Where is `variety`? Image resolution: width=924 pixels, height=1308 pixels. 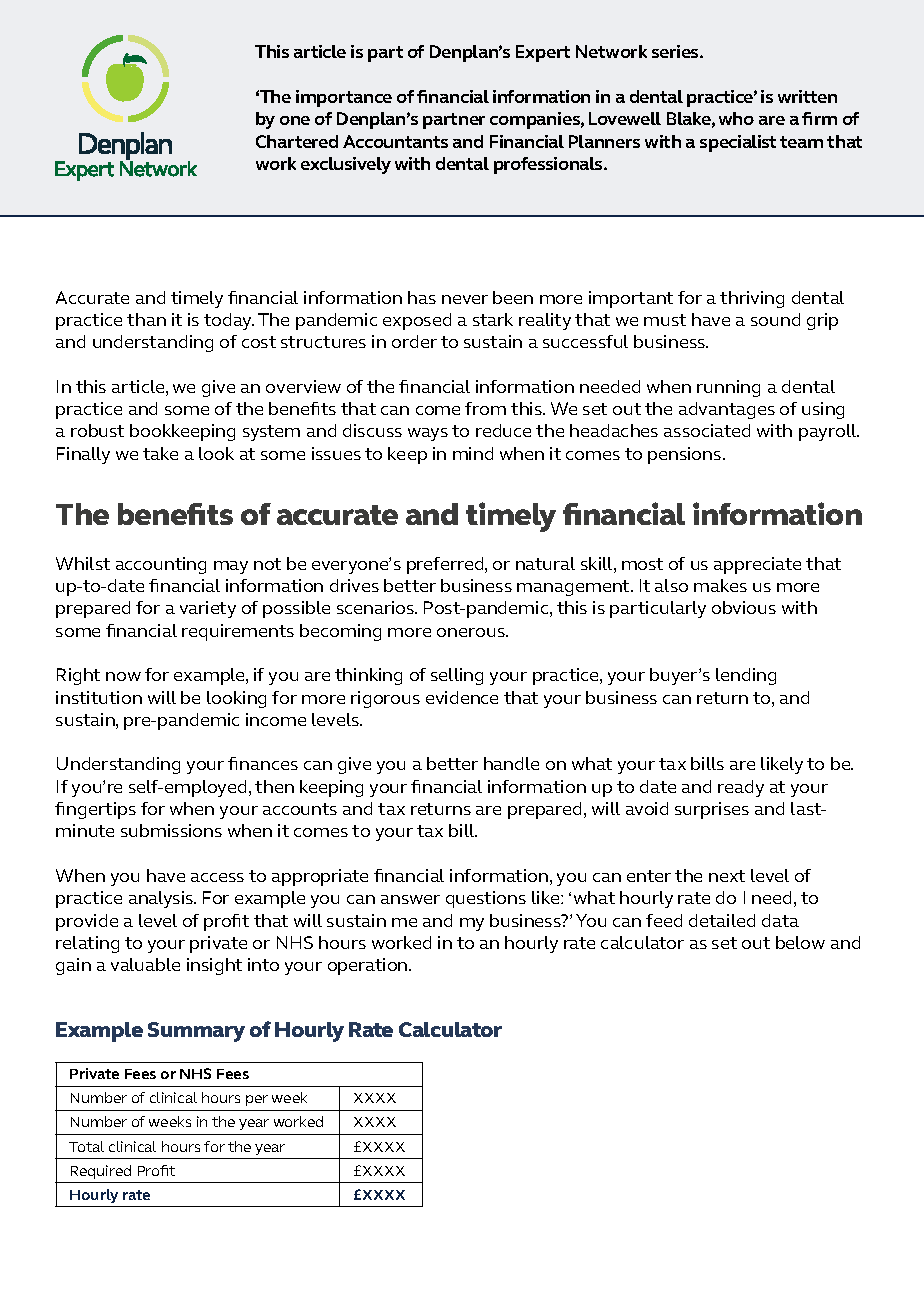 variety is located at coordinates (208, 609).
